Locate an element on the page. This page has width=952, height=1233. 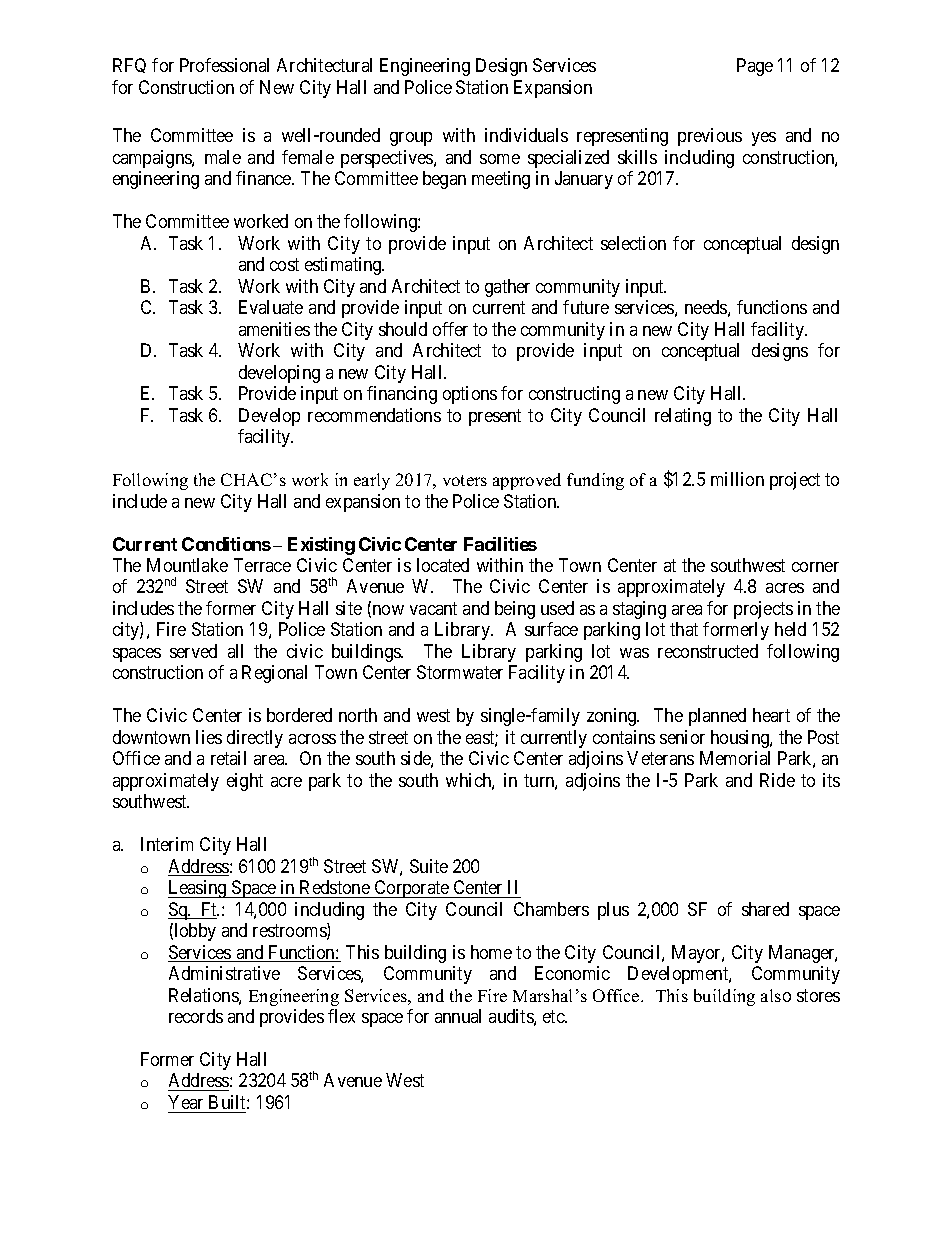
Page is located at coordinates (755, 67).
